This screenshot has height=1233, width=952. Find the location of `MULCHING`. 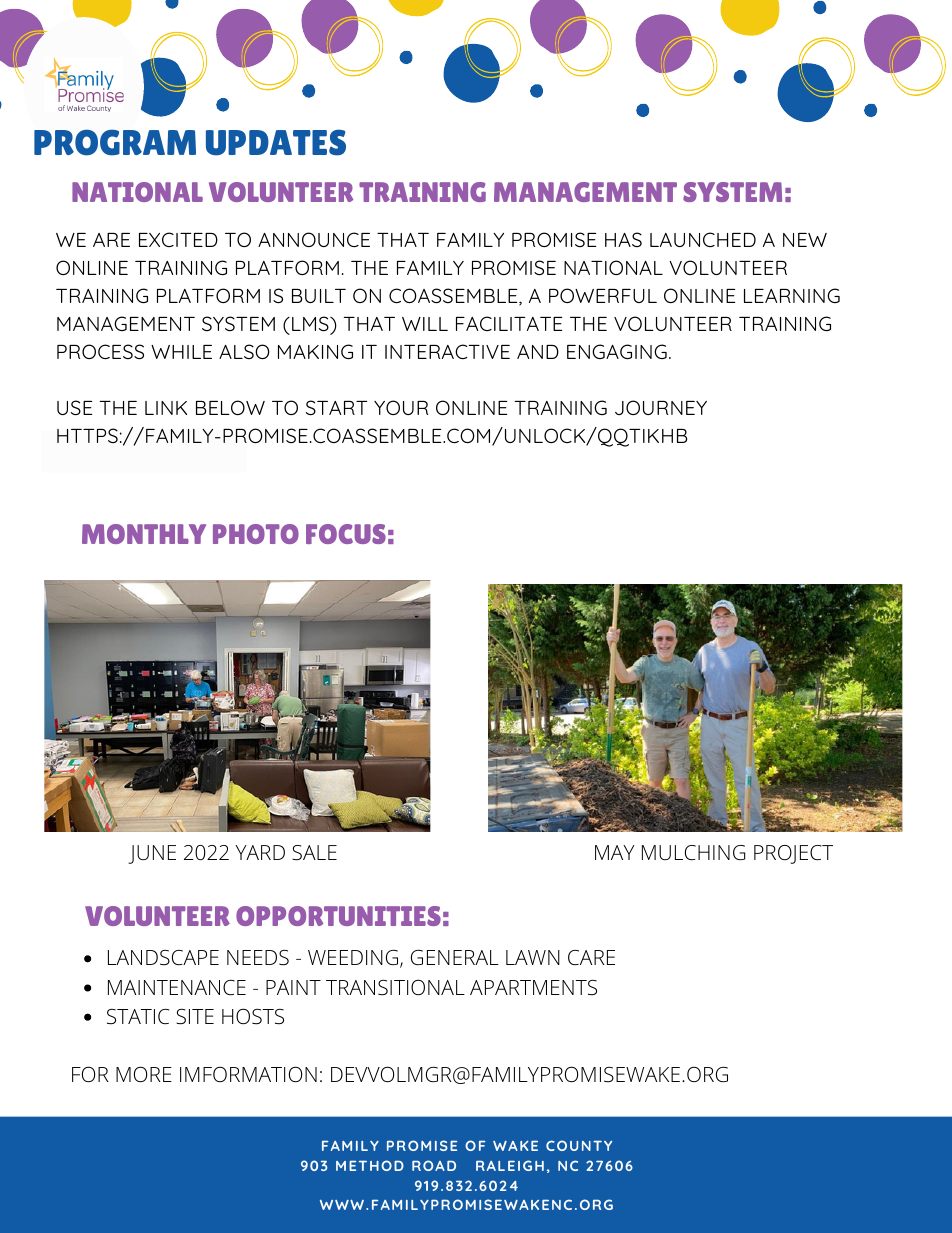

MULCHING is located at coordinates (693, 852).
